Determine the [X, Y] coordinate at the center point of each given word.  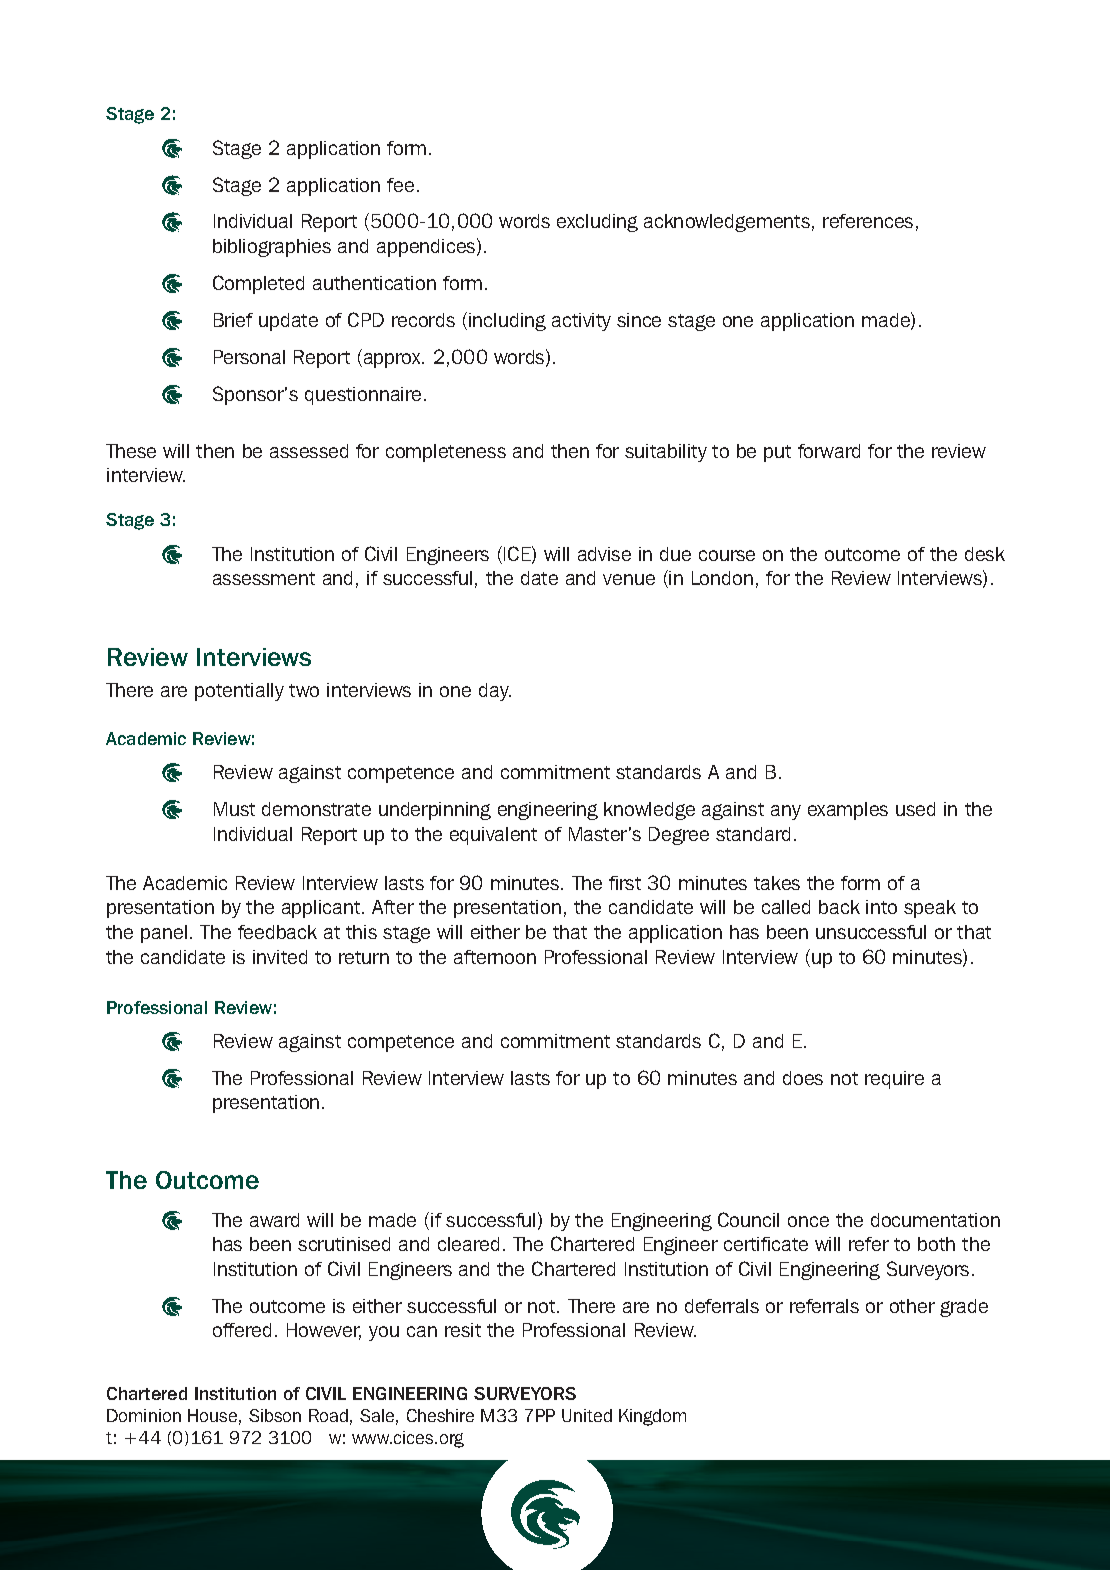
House [212, 1415]
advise [604, 554]
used [915, 809]
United [587, 1415]
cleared [468, 1244]
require [894, 1080]
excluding [597, 223]
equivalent [493, 836]
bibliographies [272, 248]
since [639, 320]
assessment [264, 578]
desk [985, 554]
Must [234, 809]
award [274, 1220]
